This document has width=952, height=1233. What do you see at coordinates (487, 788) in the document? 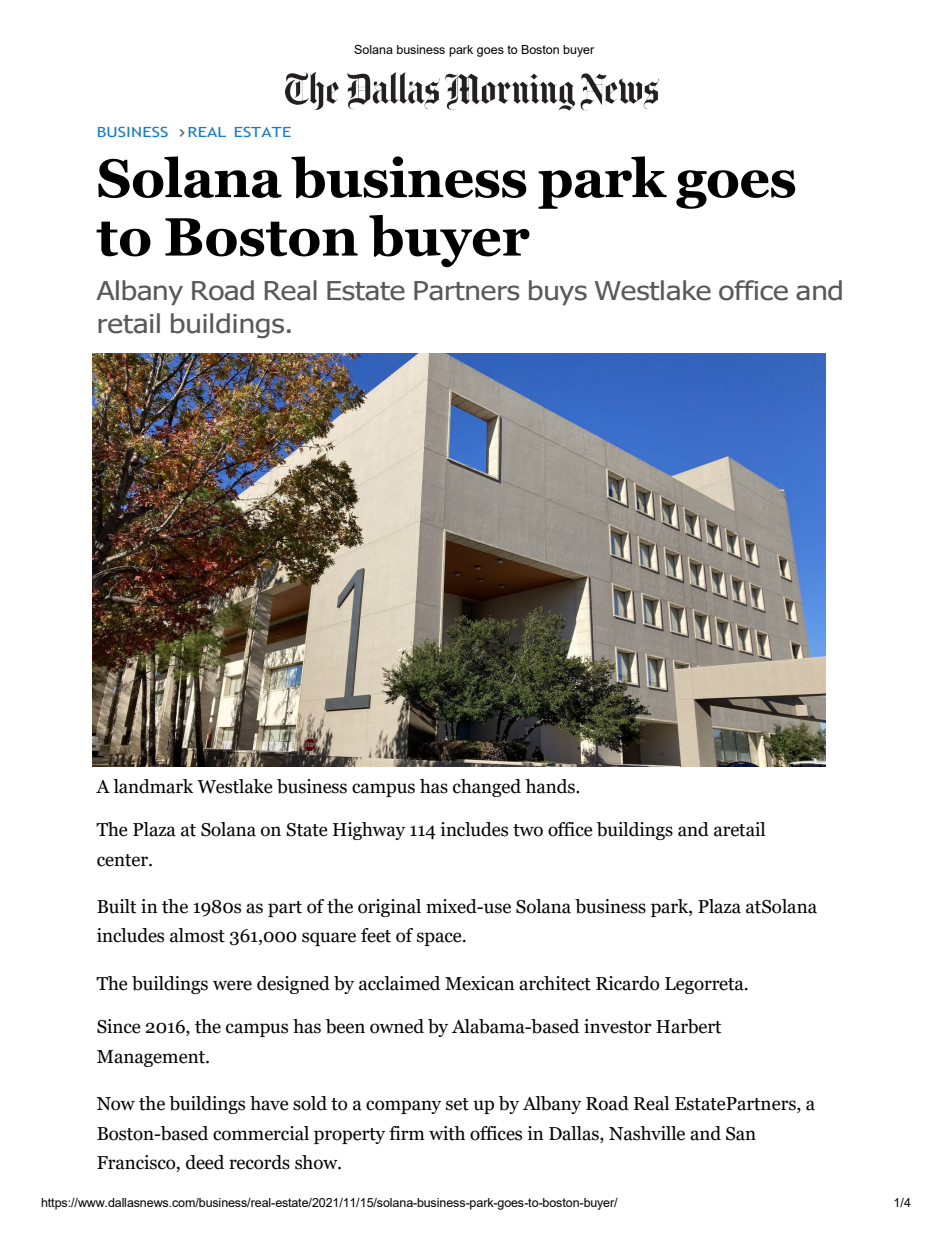
I see `changed` at bounding box center [487, 788].
